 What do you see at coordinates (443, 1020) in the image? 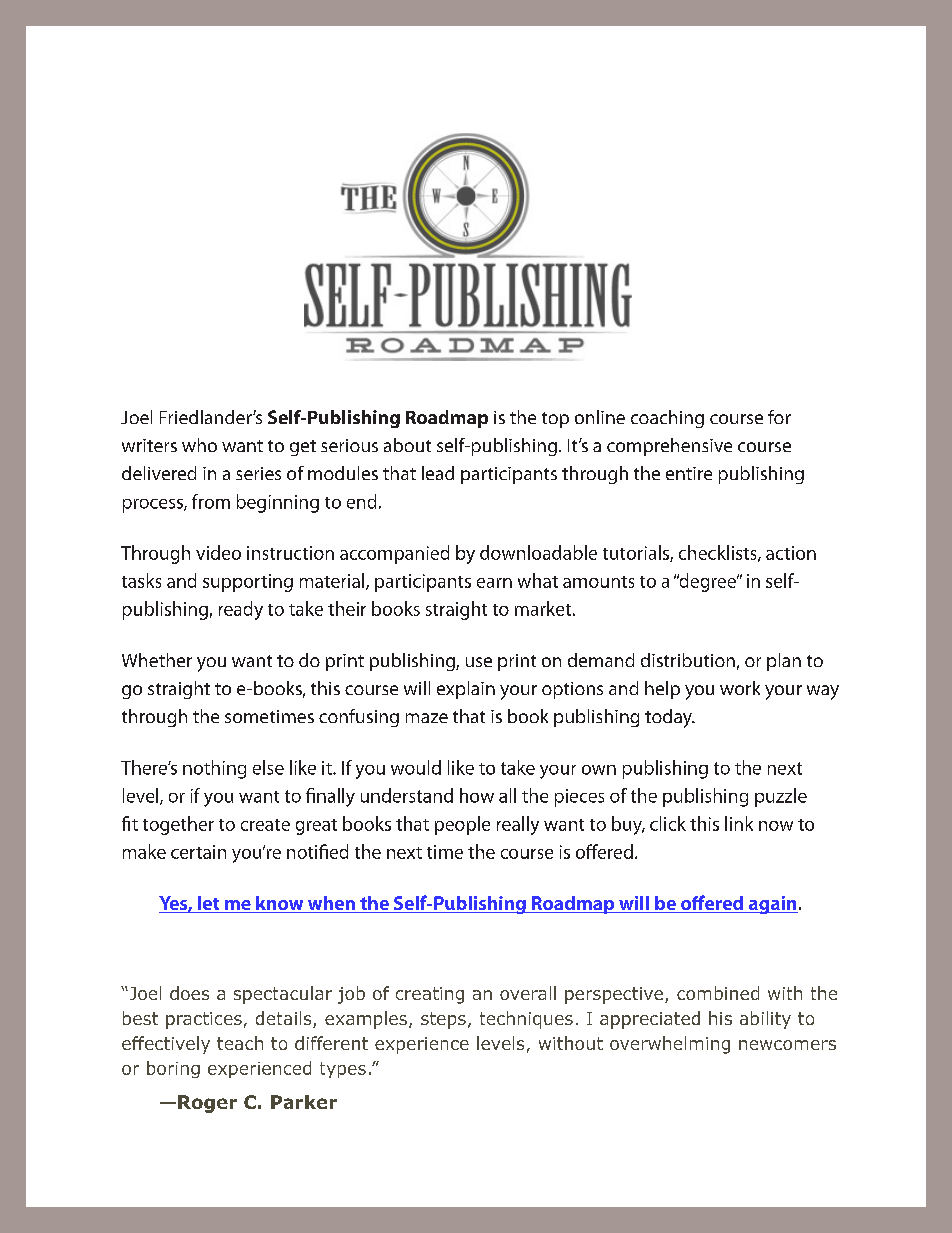
I see `steps` at bounding box center [443, 1020].
